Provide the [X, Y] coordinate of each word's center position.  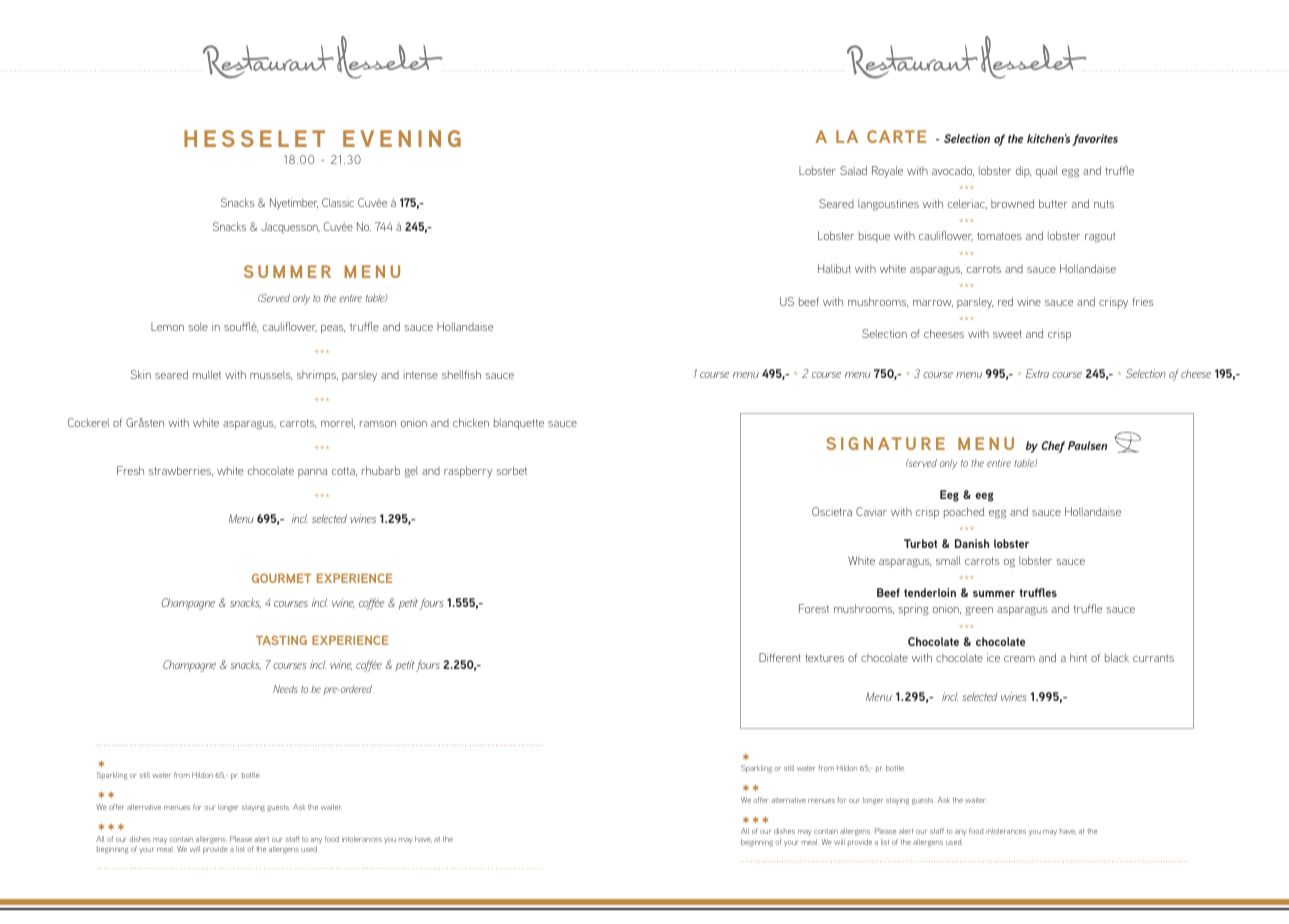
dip [1023, 172]
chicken [471, 422]
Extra [1037, 373]
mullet [207, 374]
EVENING [402, 138]
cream [1019, 659]
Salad [853, 170]
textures [824, 658]
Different [780, 657]
